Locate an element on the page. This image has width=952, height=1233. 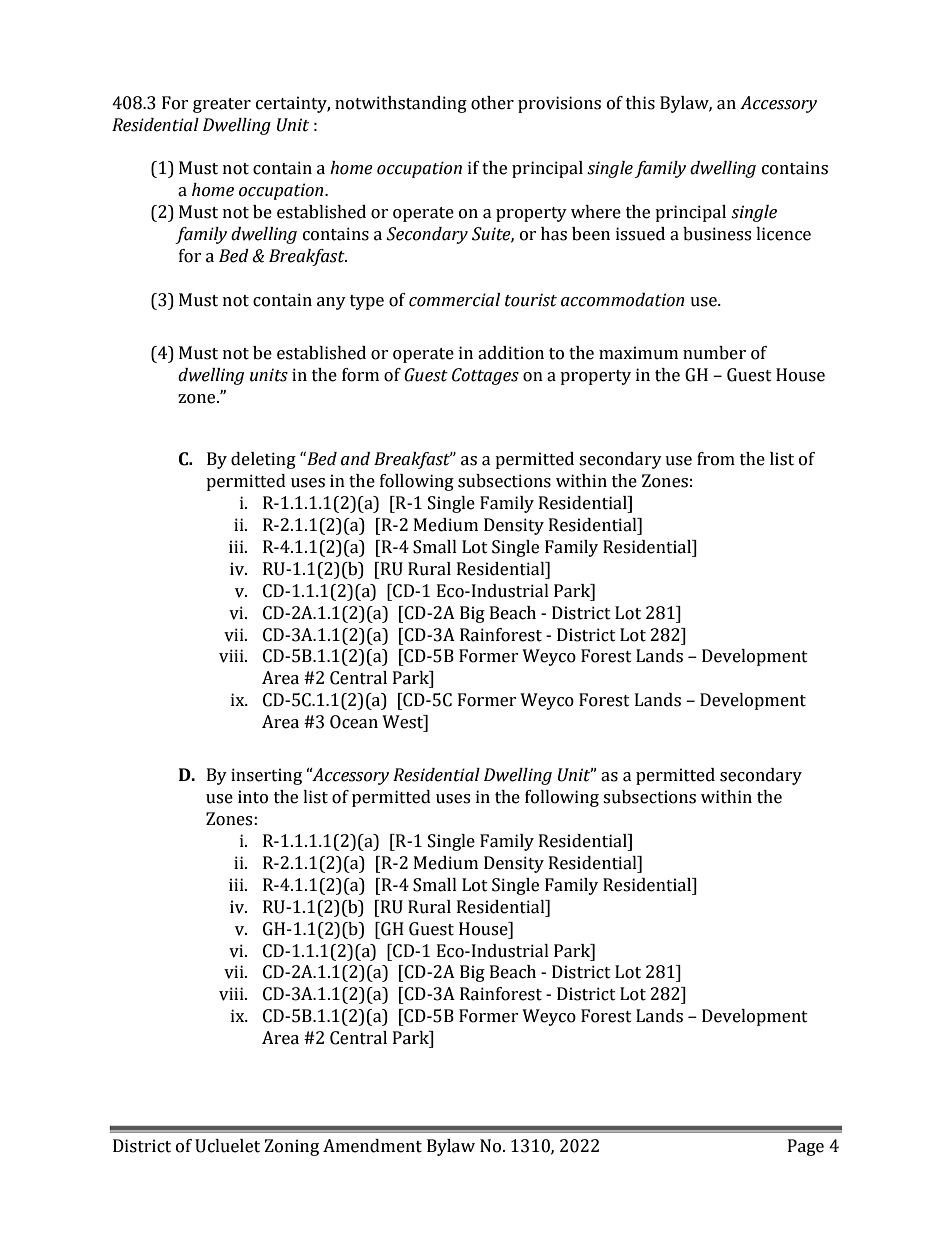
Page is located at coordinates (806, 1147).
